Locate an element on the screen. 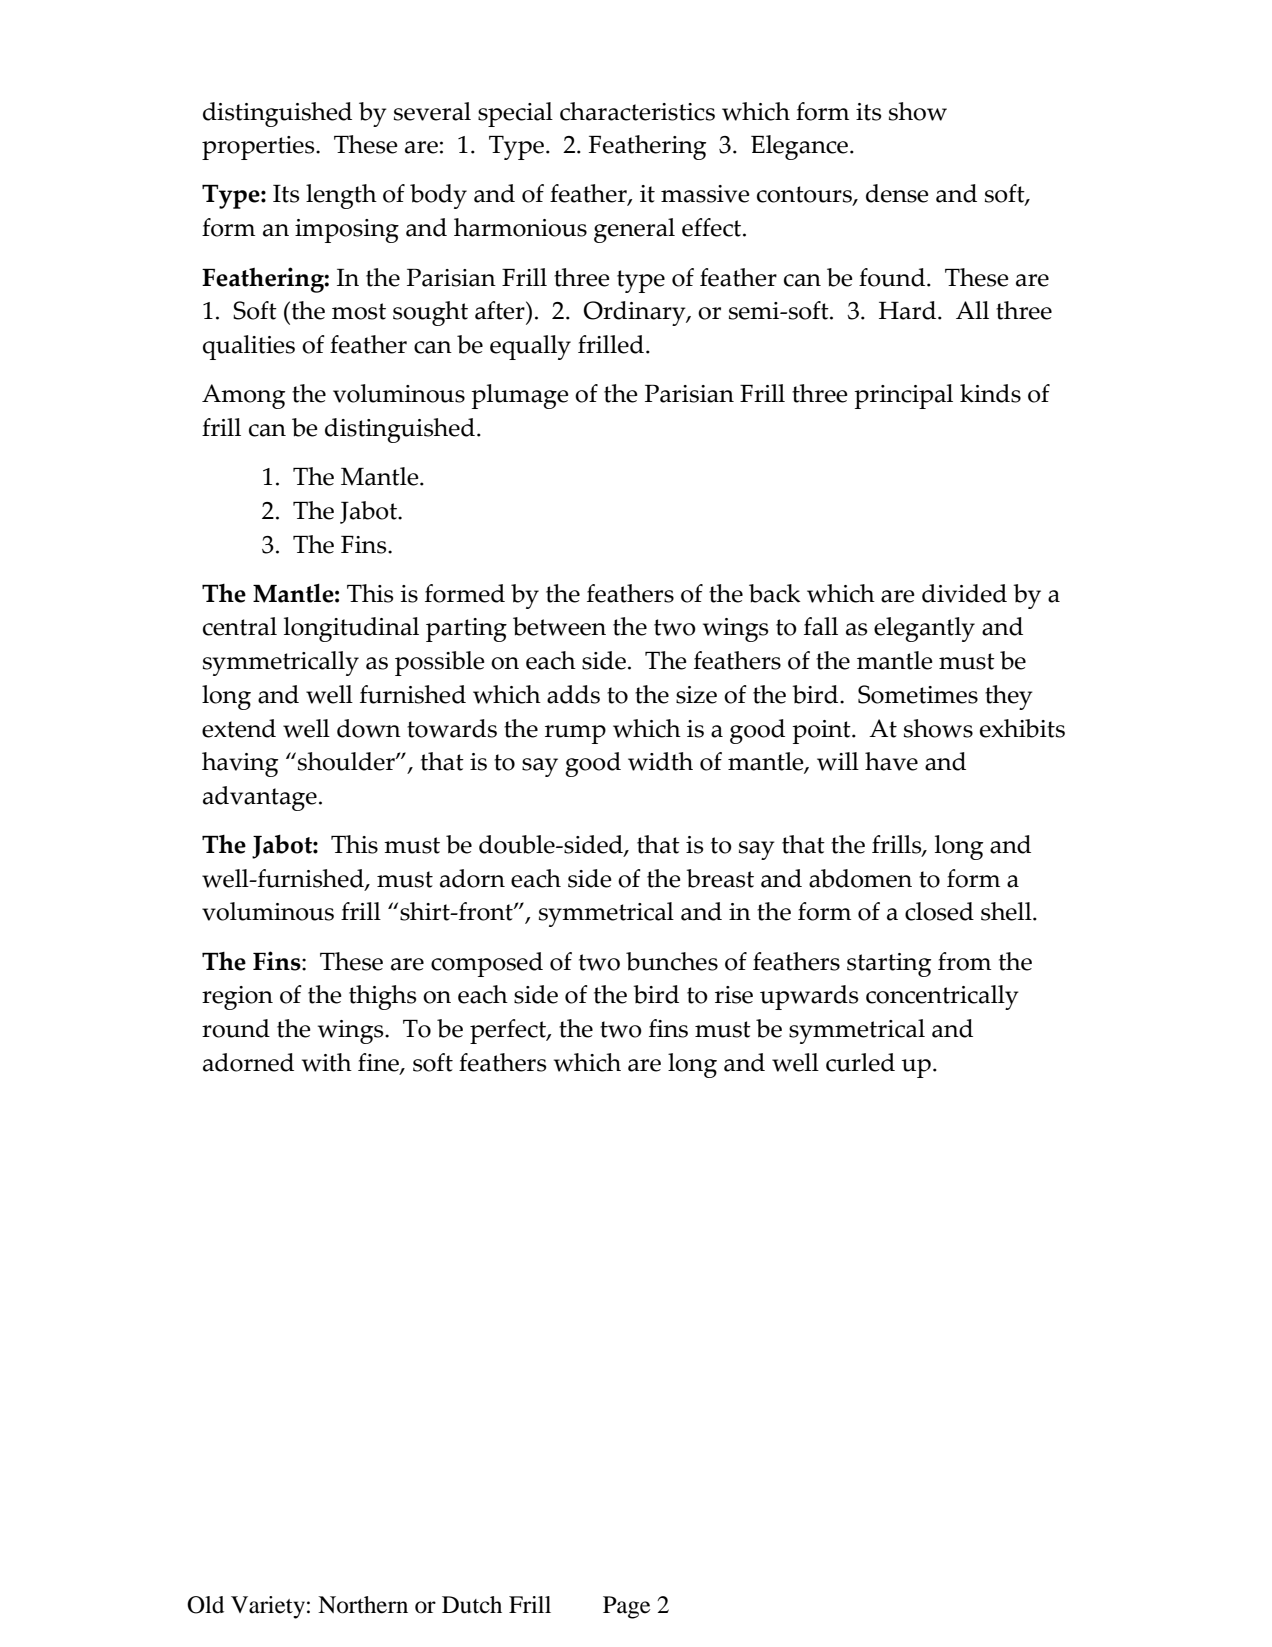 This screenshot has height=1647, width=1272. closed is located at coordinates (939, 911).
